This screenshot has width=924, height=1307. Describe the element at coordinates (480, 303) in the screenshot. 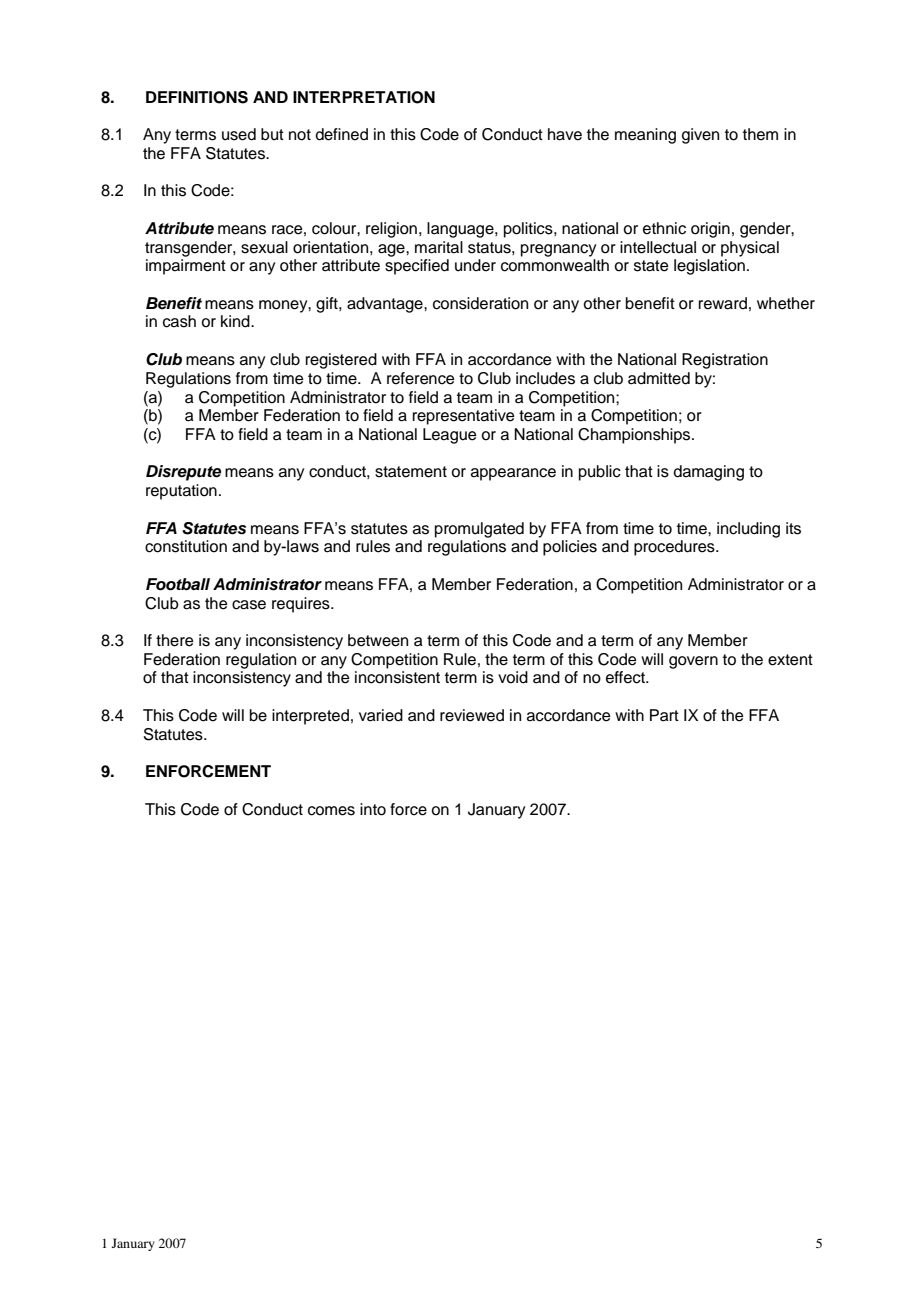

I see `consideration` at that location.
